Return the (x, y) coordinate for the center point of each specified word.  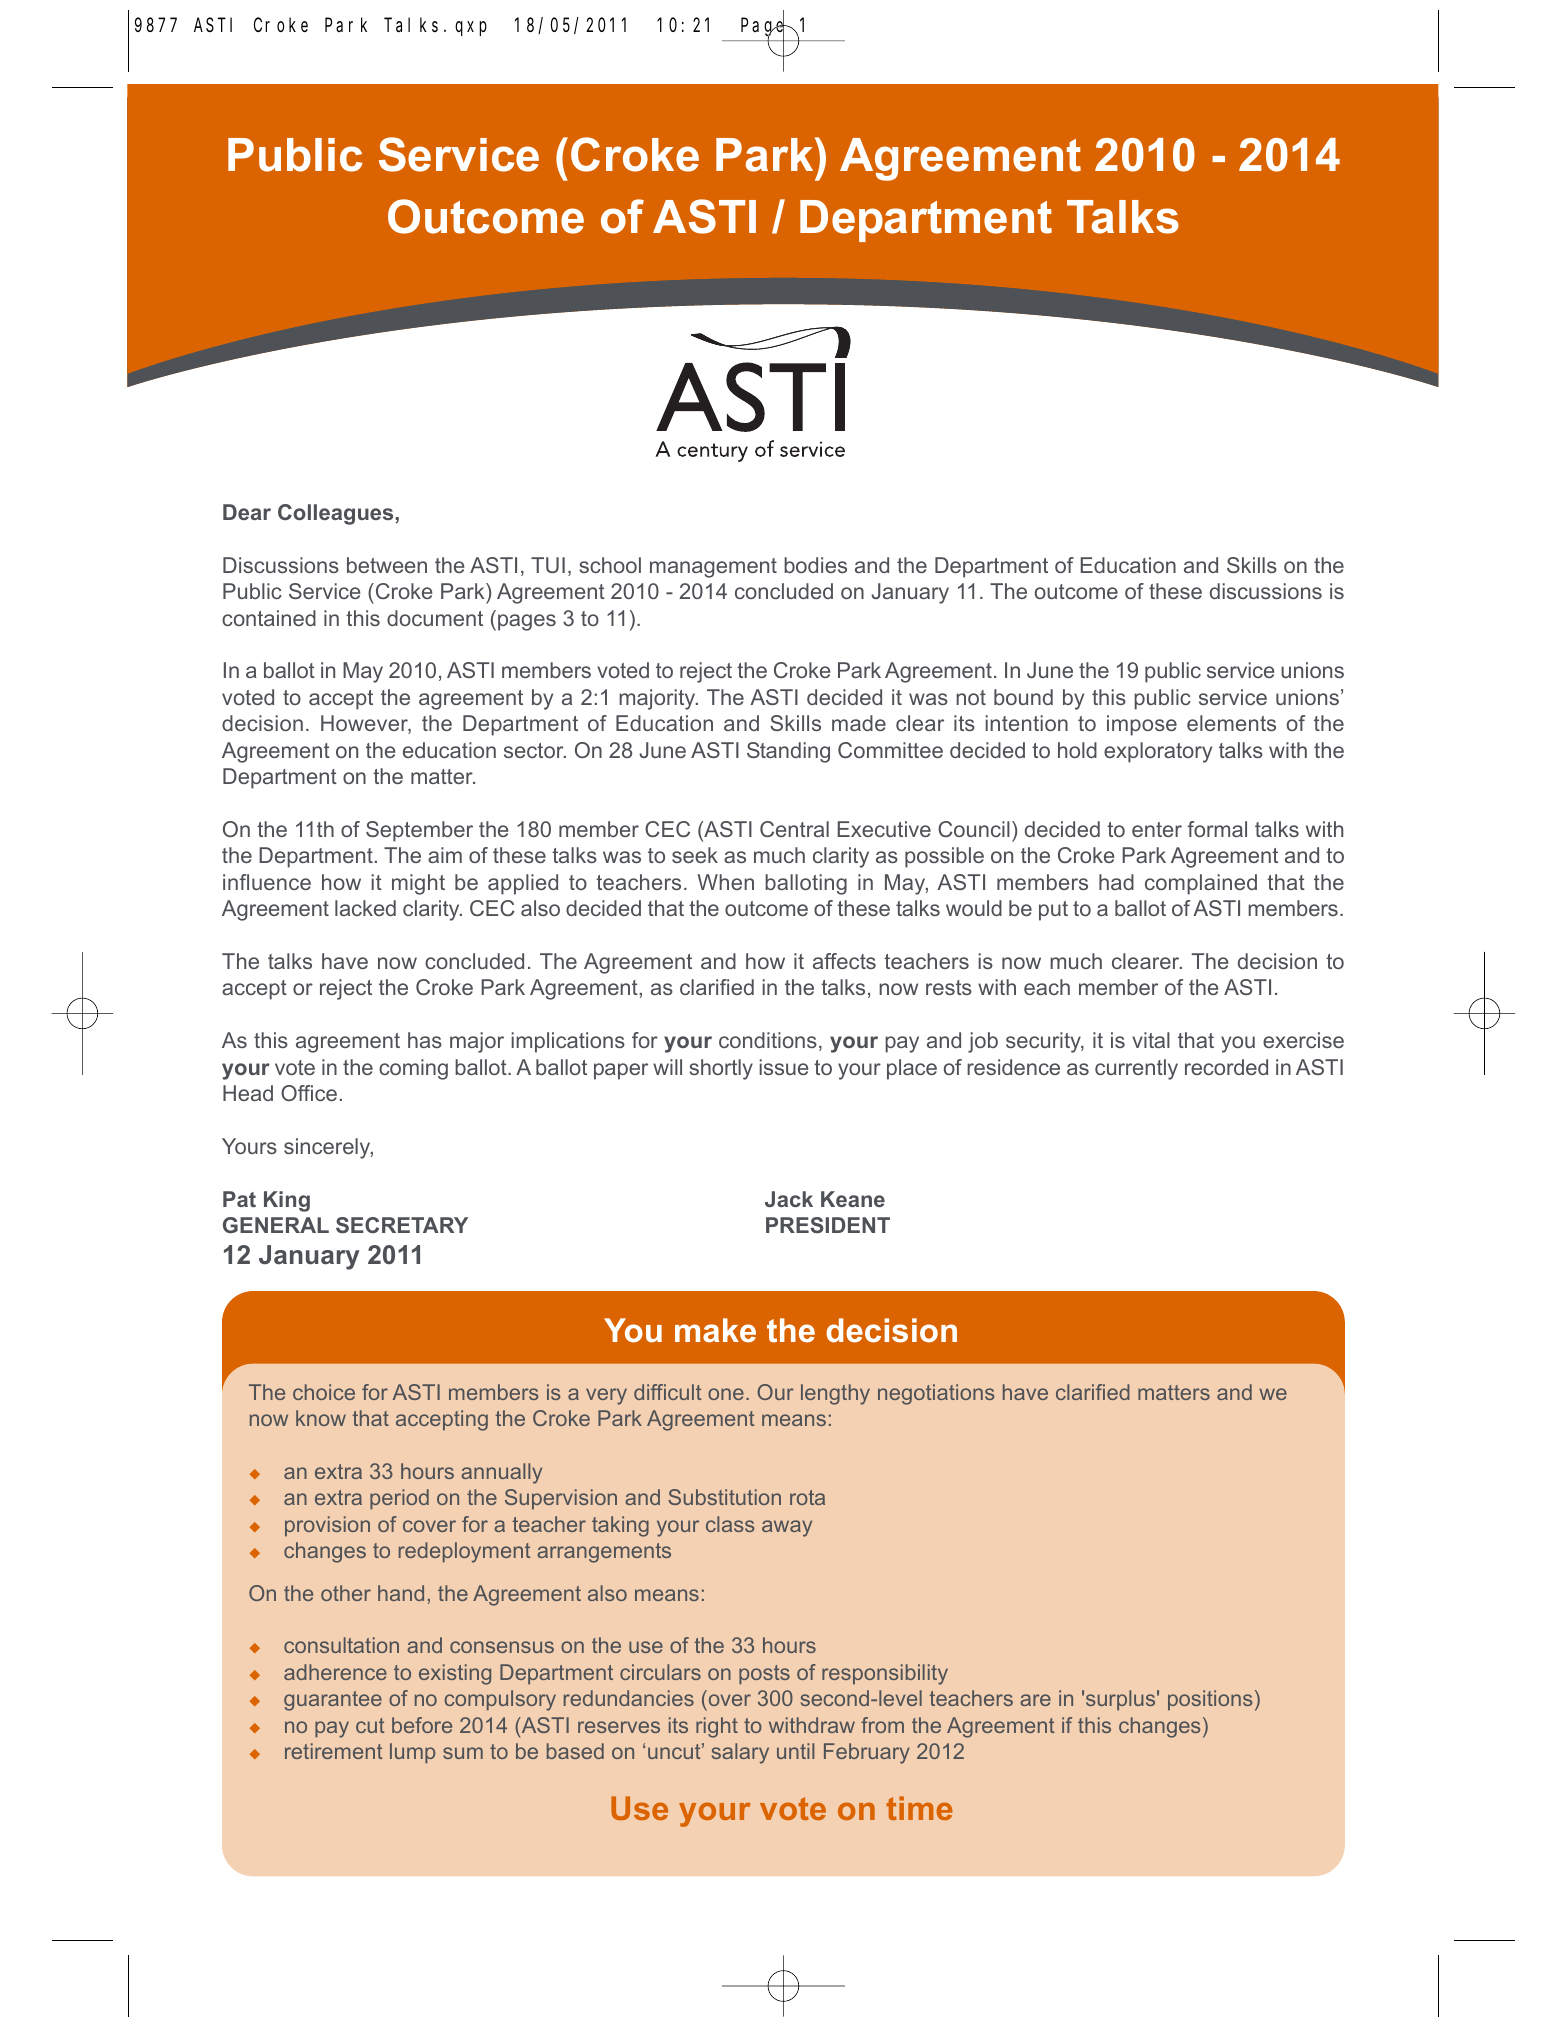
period (399, 1499)
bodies (815, 565)
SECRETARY (402, 1225)
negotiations (936, 1394)
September (419, 831)
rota (807, 1497)
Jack (789, 1199)
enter (1157, 829)
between (387, 565)
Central (794, 829)
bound (1023, 697)
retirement (333, 1751)
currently (1136, 1069)
